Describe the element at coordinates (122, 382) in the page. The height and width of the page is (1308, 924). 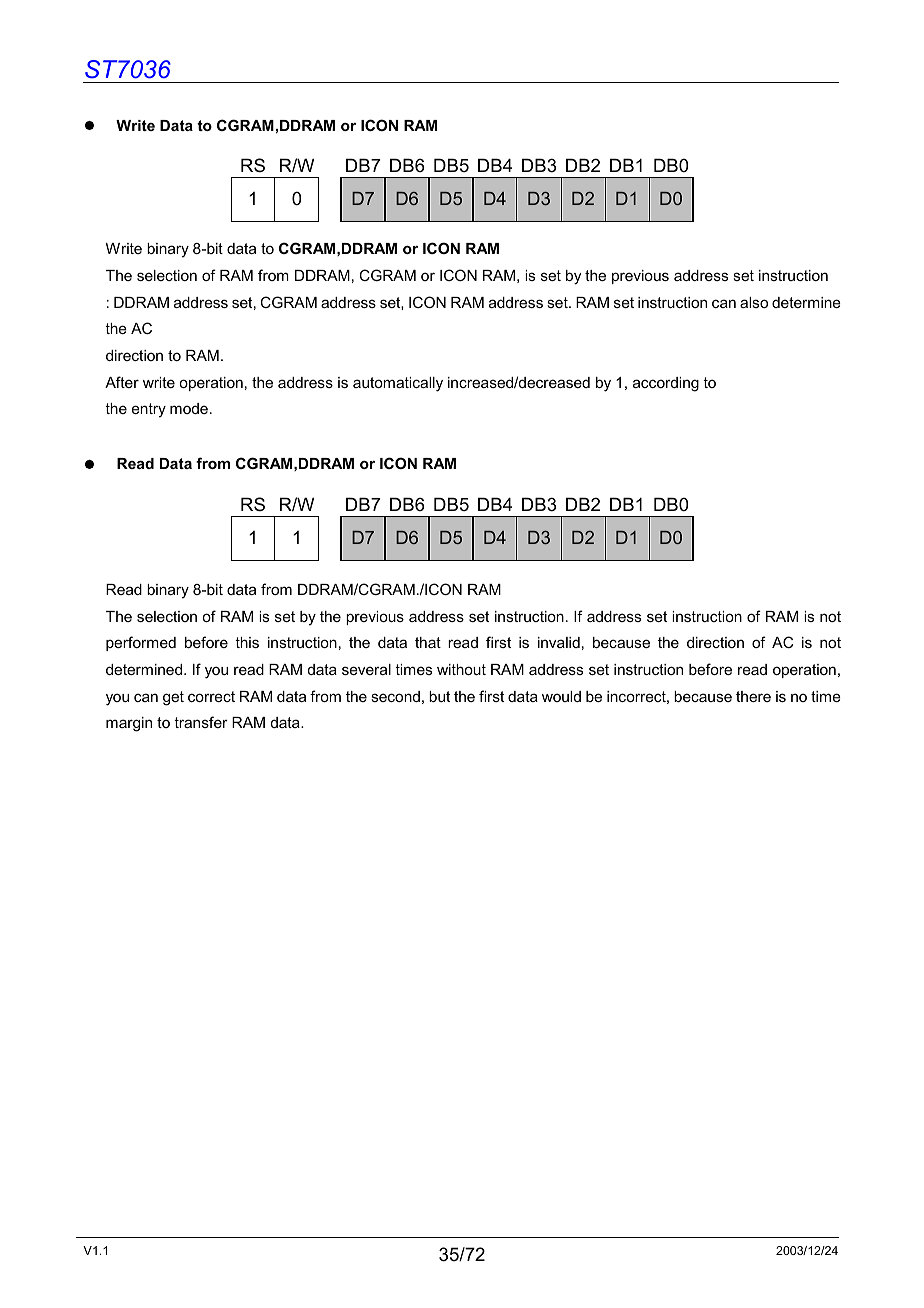
I see `After` at that location.
